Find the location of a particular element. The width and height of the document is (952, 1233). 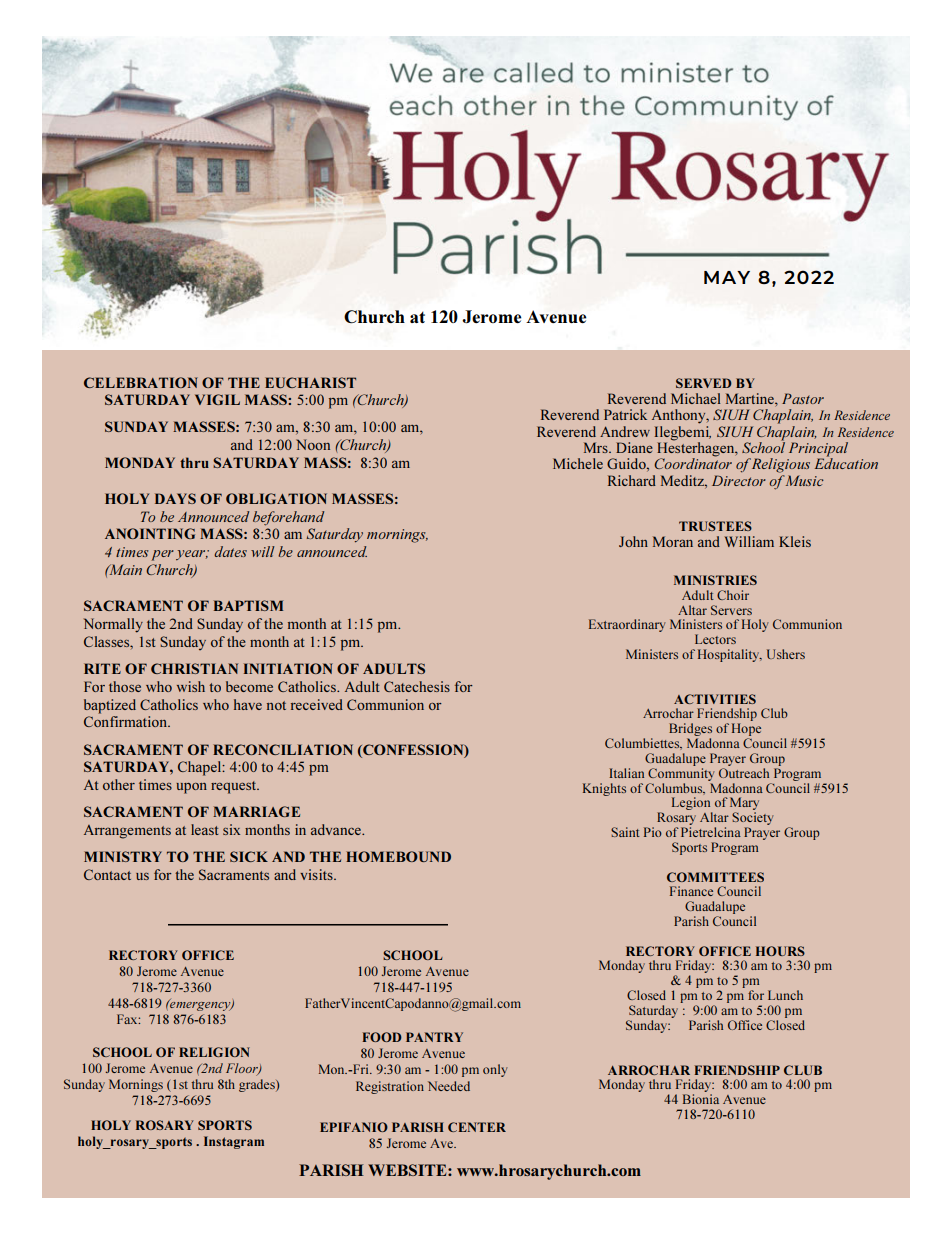

EUCHARIST is located at coordinates (310, 382).
